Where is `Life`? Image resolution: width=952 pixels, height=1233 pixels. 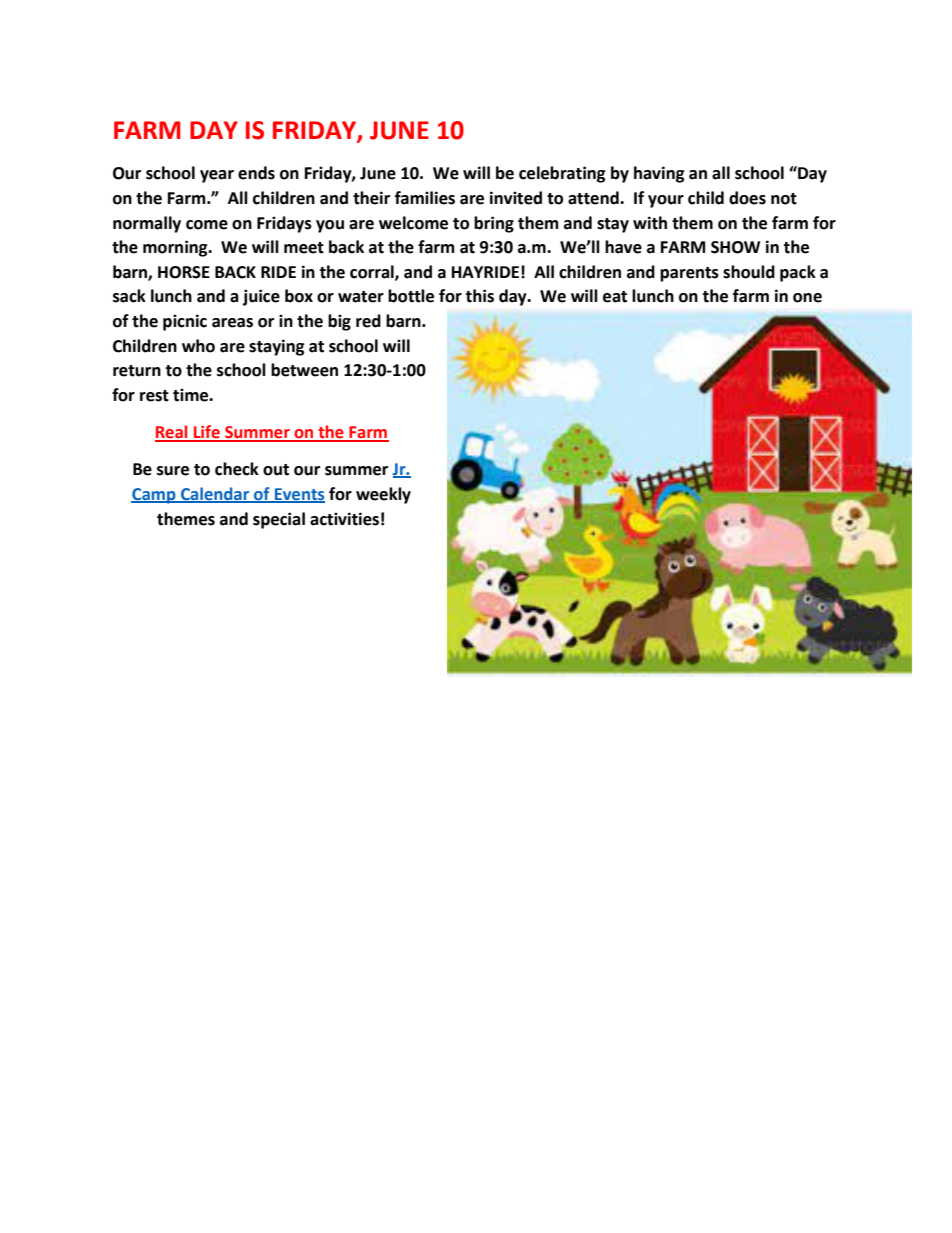 Life is located at coordinates (207, 433).
